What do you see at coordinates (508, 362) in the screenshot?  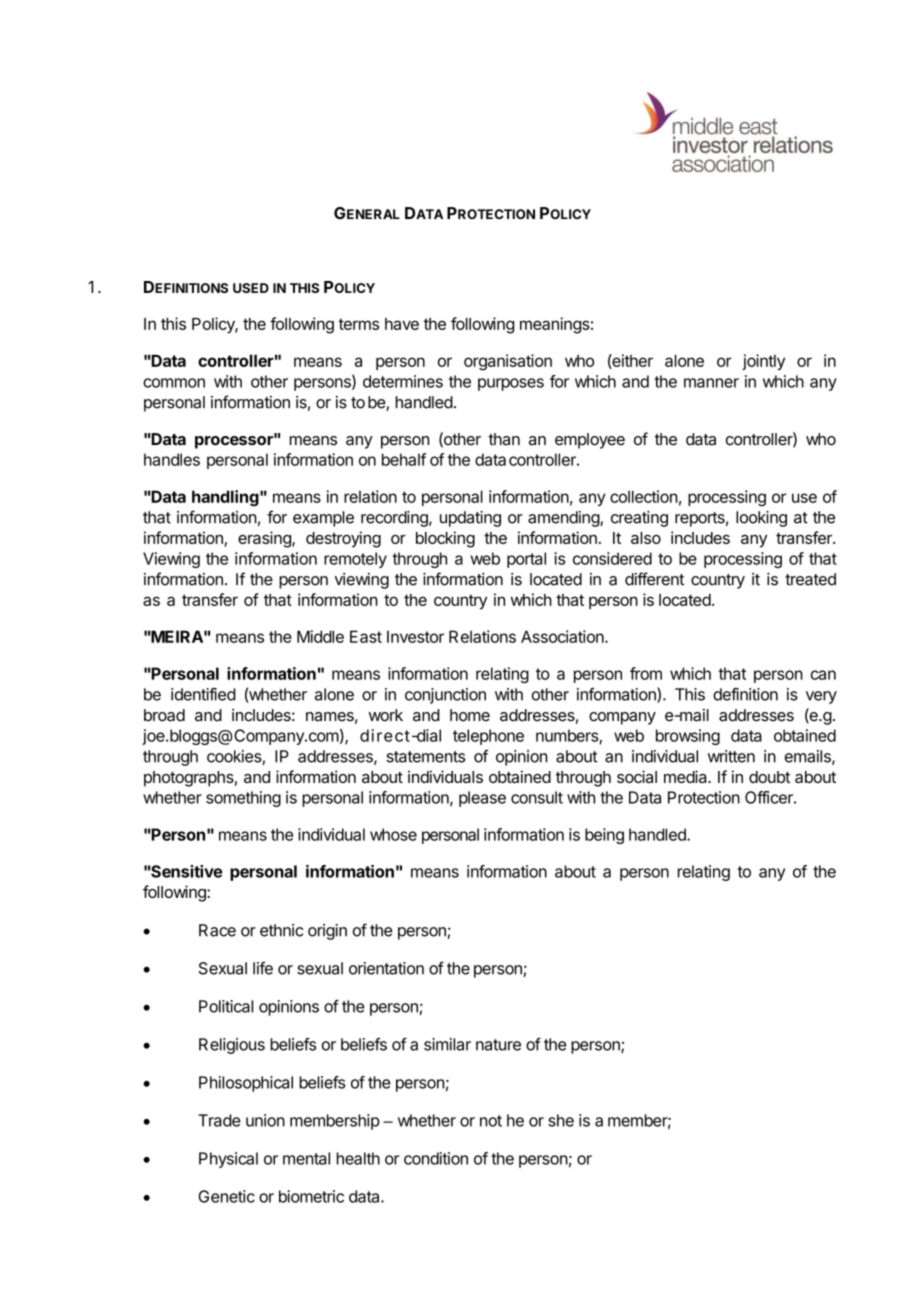 I see `organisation` at bounding box center [508, 362].
